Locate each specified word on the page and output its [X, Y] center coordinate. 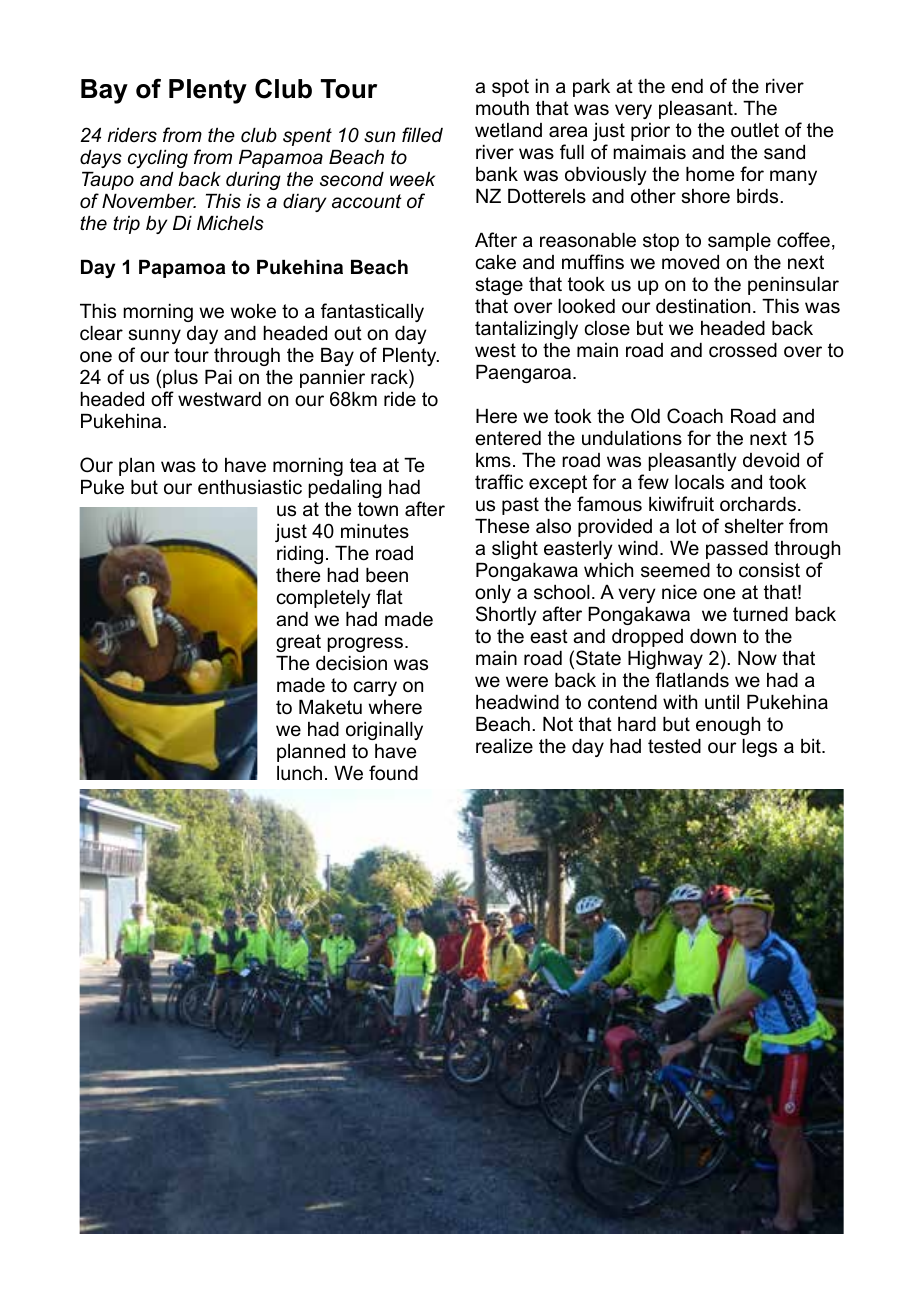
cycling [158, 159]
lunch [299, 773]
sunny [154, 336]
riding [300, 555]
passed [737, 550]
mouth [502, 108]
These [502, 526]
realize [504, 746]
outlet [755, 130]
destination [703, 306]
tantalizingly [526, 330]
